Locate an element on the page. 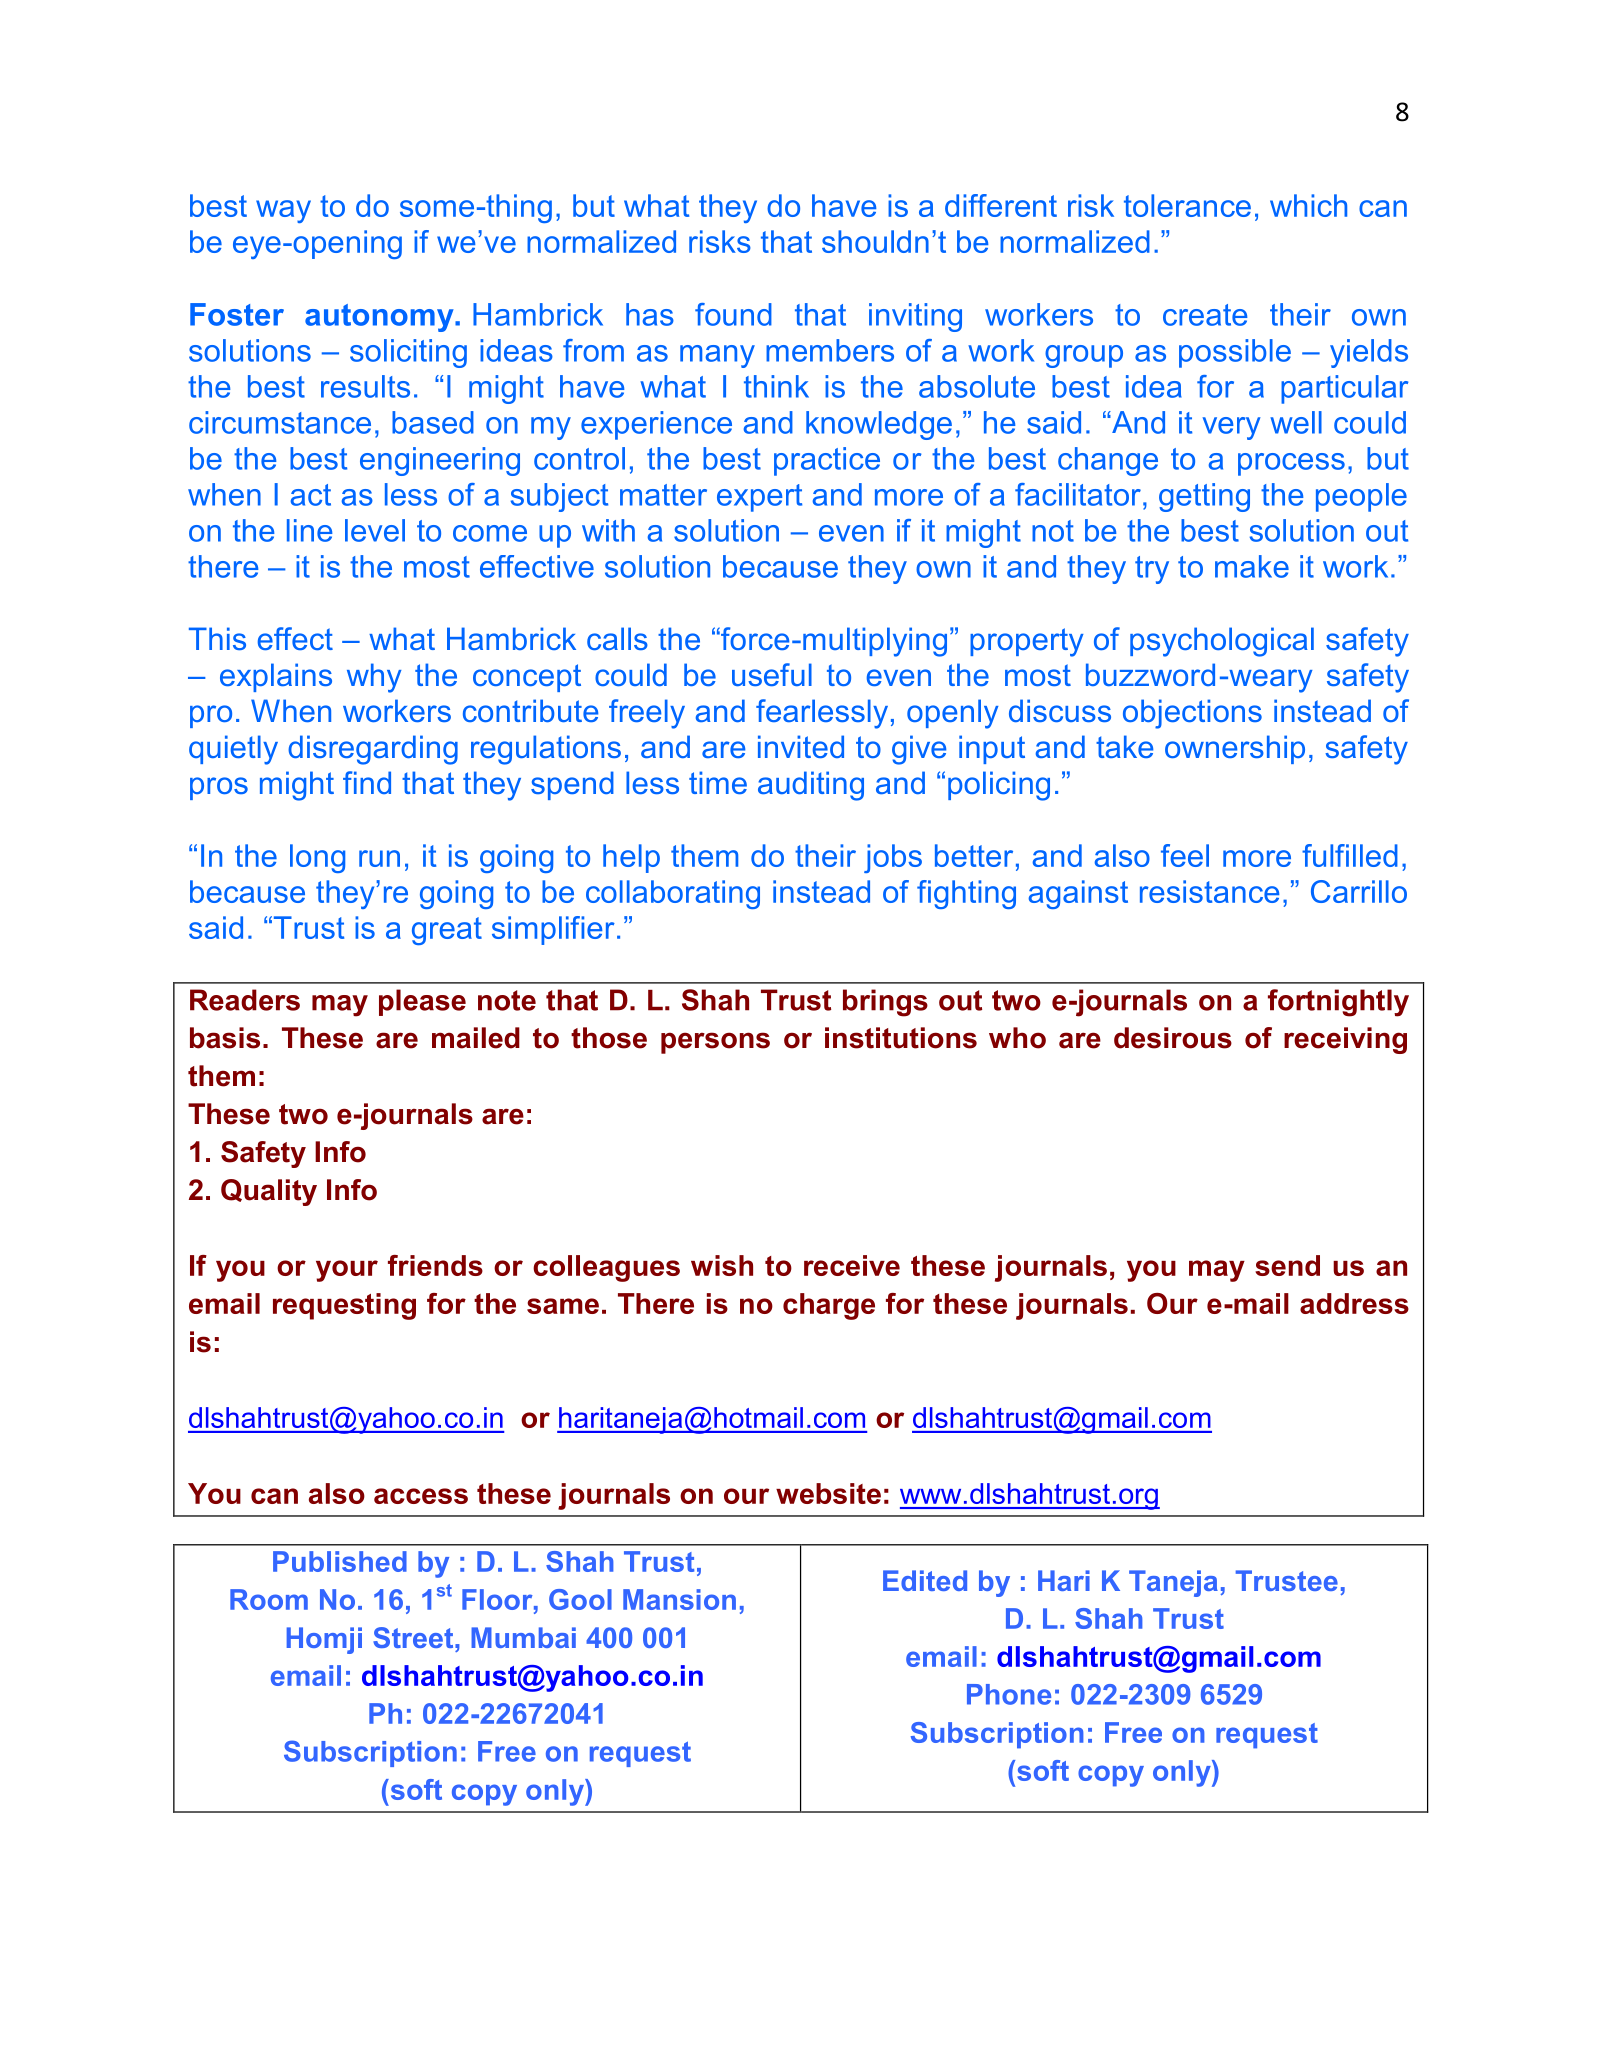  great is located at coordinates (447, 931).
